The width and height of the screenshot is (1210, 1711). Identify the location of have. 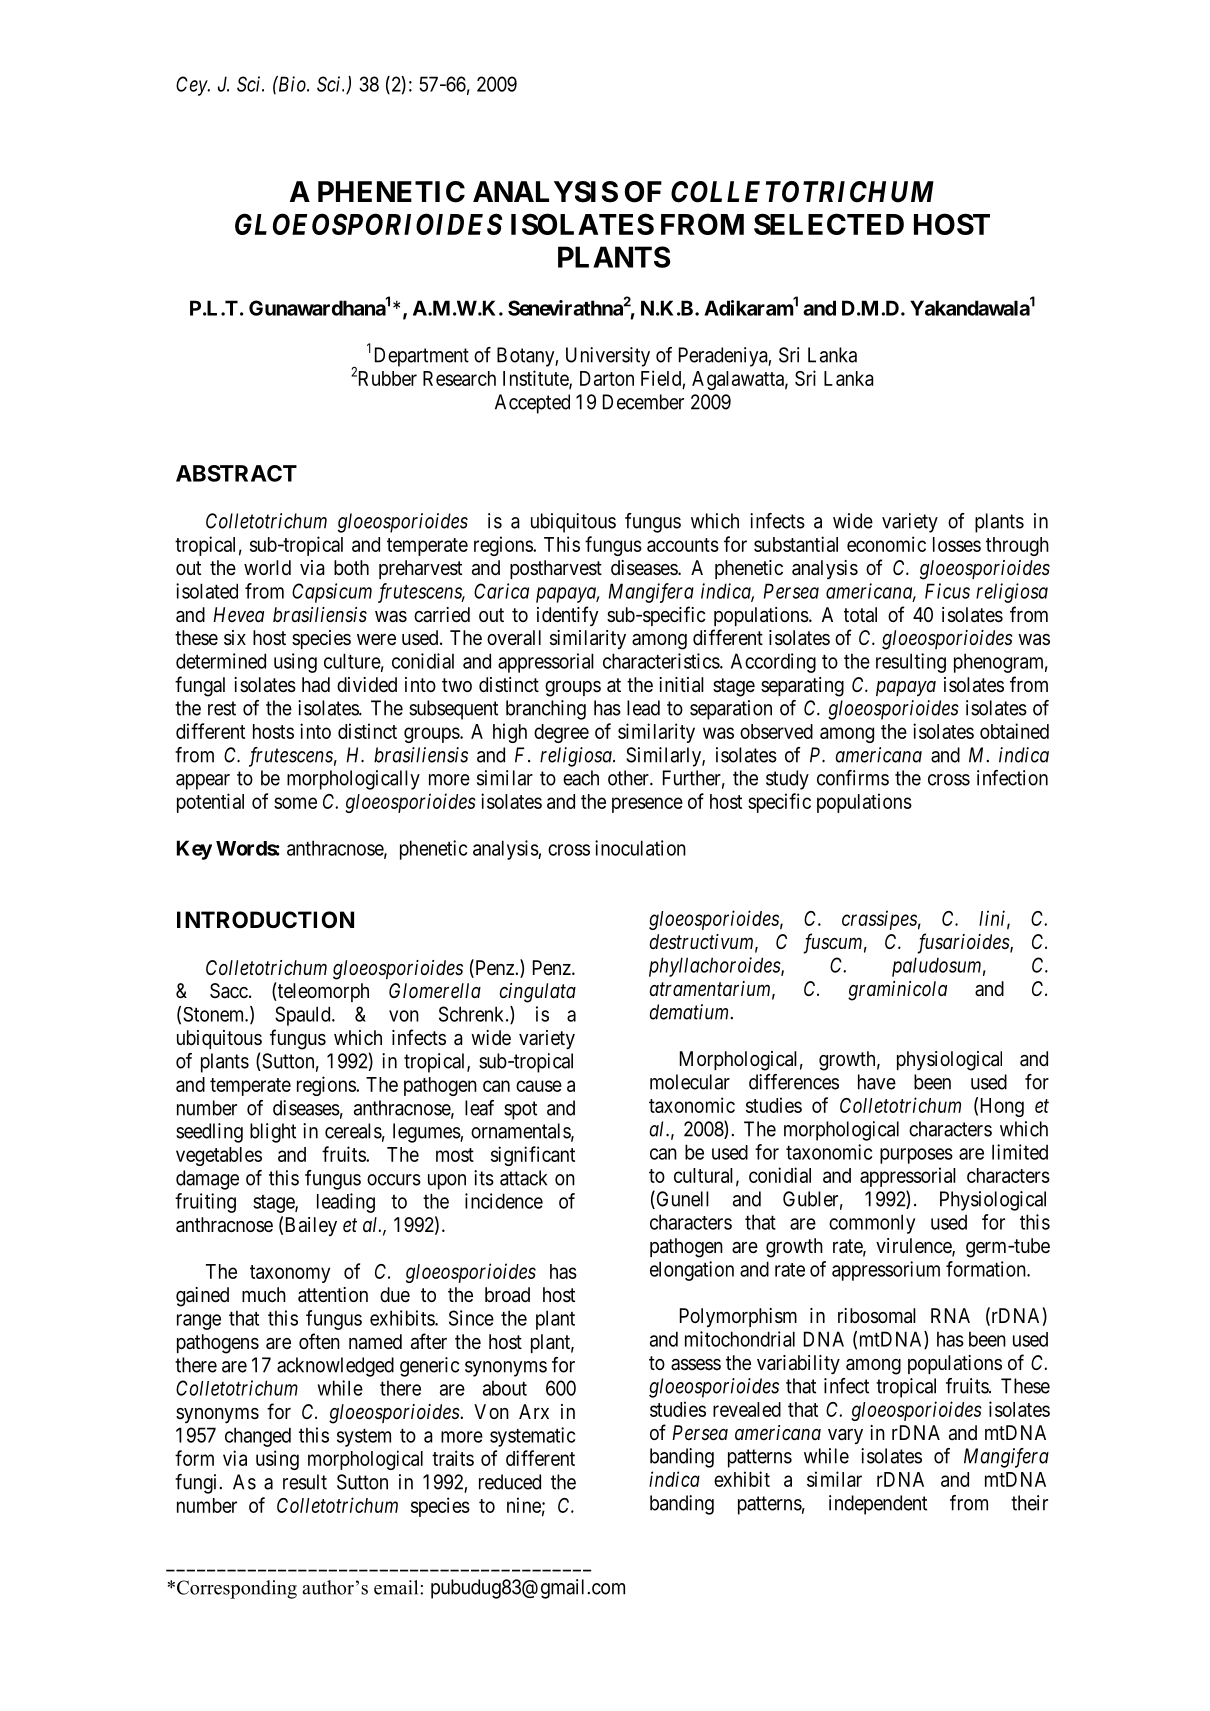
(877, 1082).
